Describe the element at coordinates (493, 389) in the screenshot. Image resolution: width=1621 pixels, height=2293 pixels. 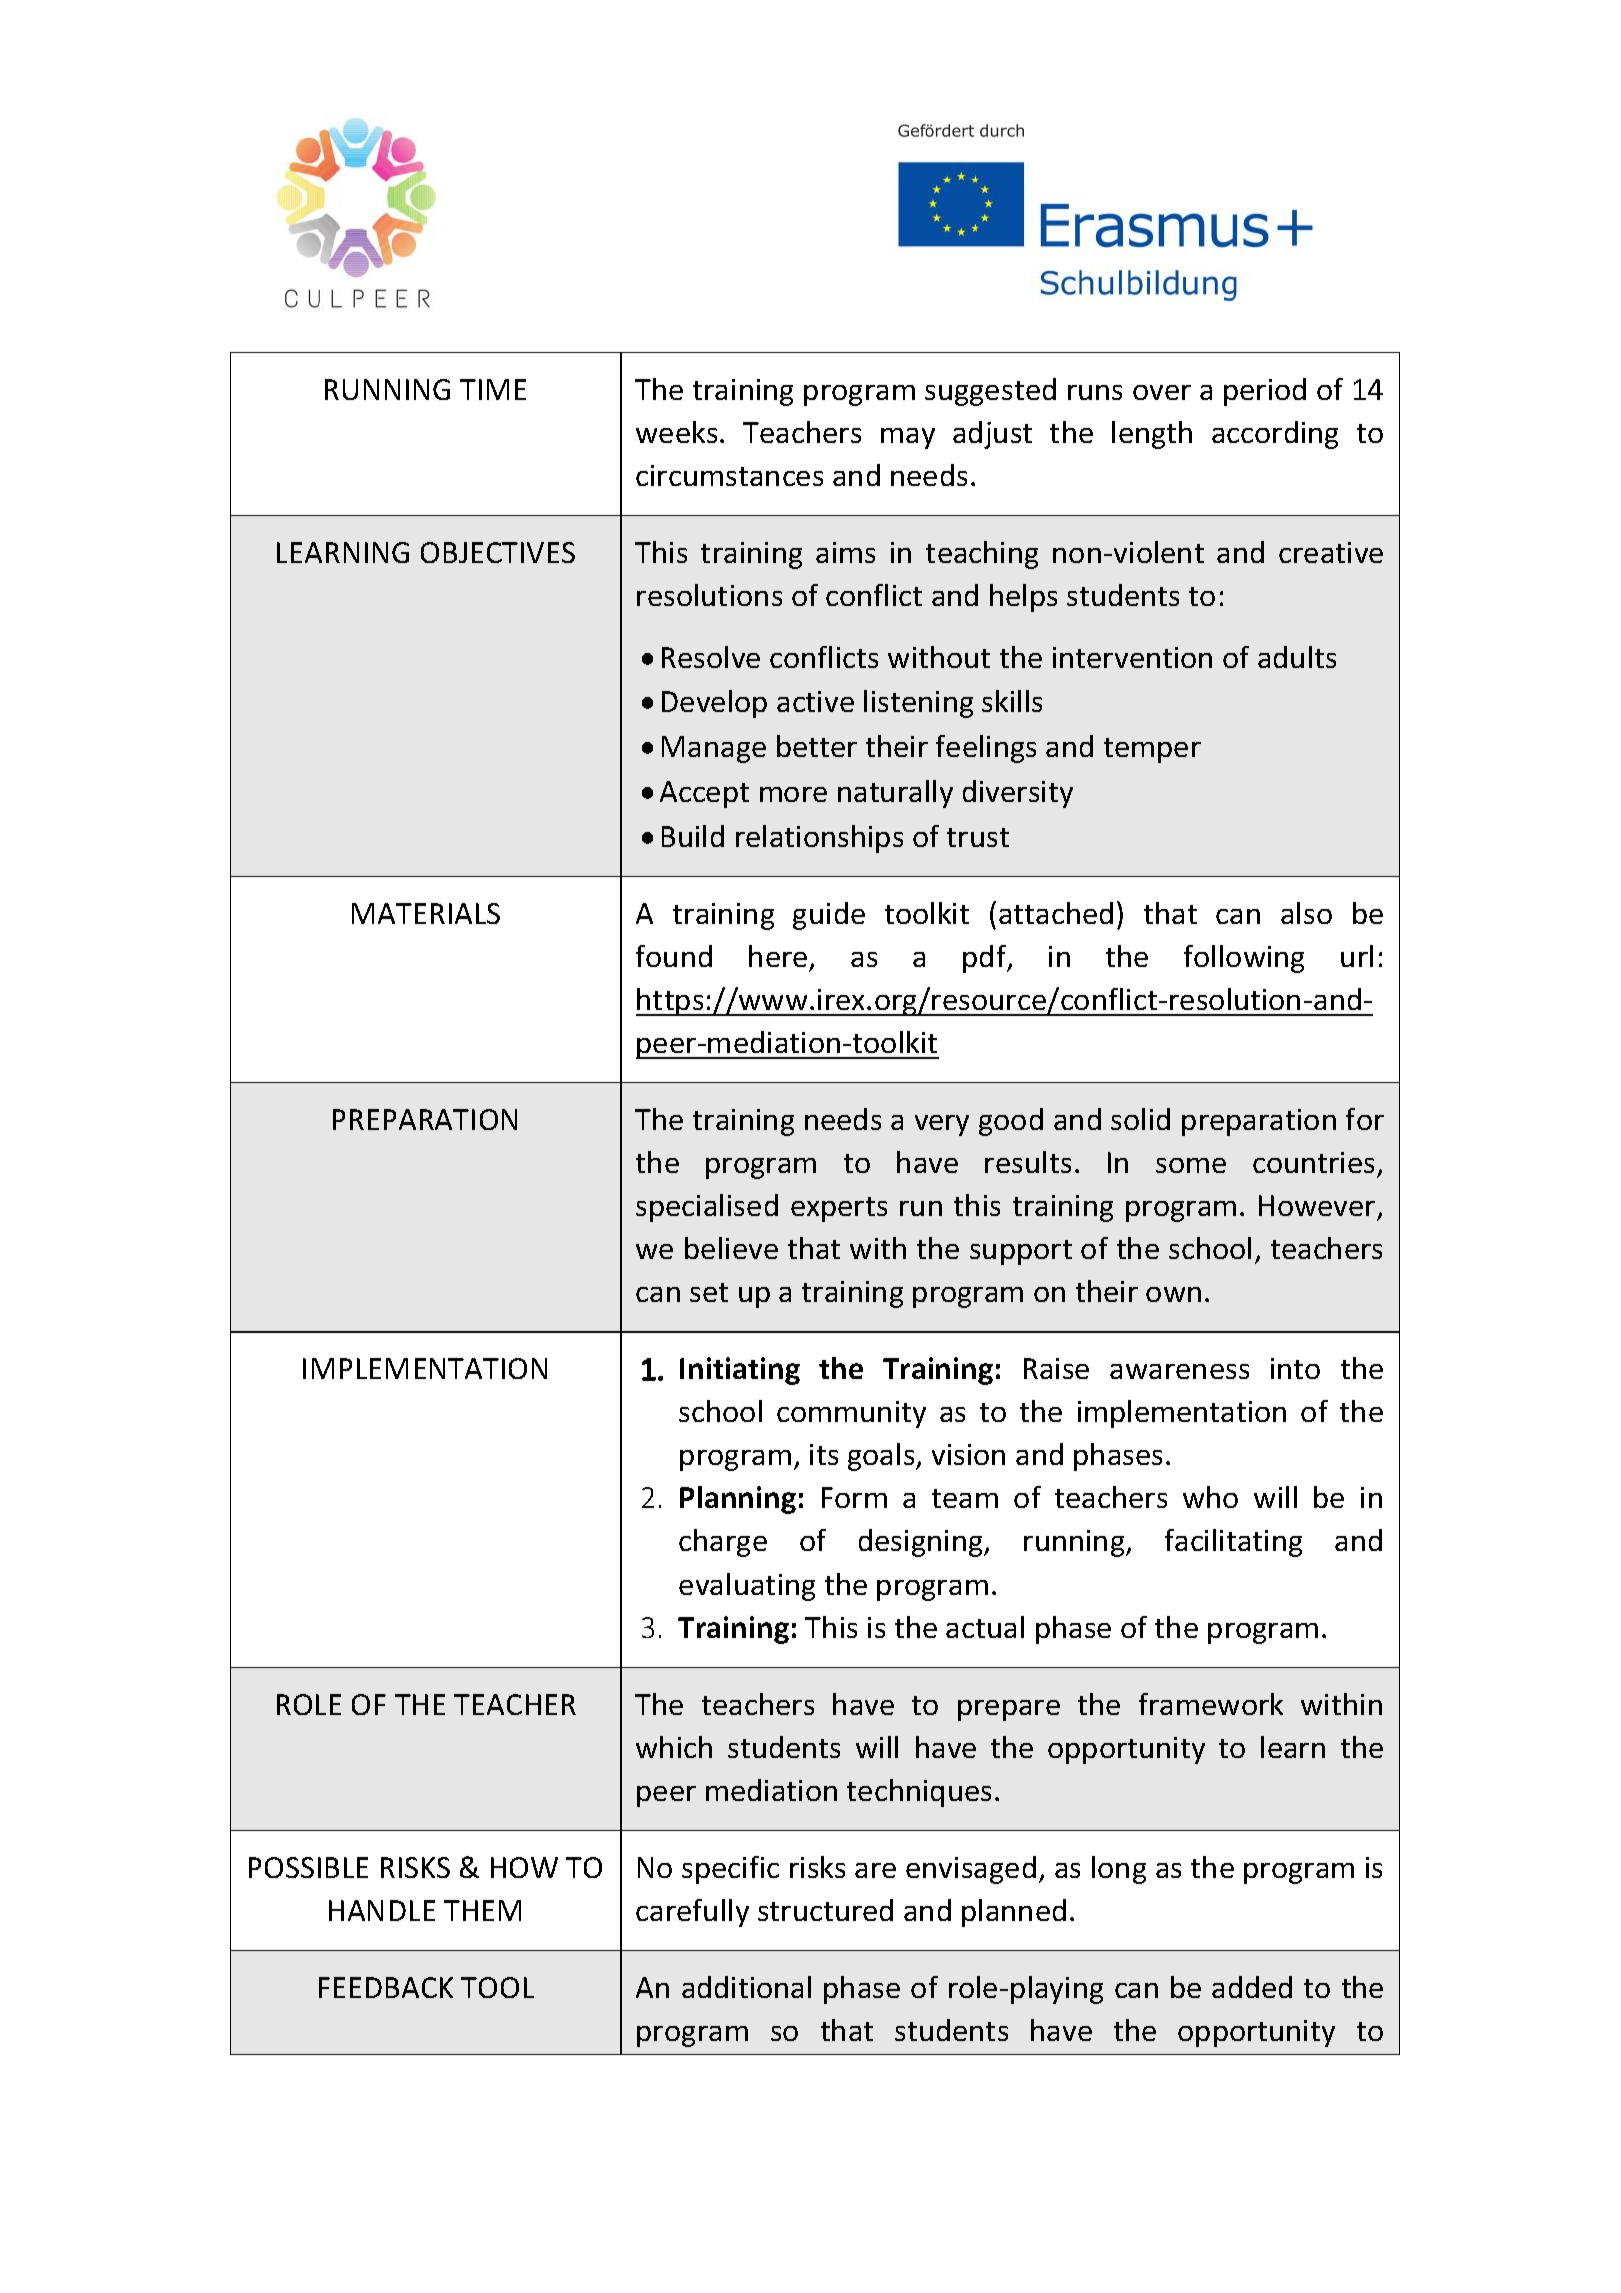
I see `TIME` at that location.
